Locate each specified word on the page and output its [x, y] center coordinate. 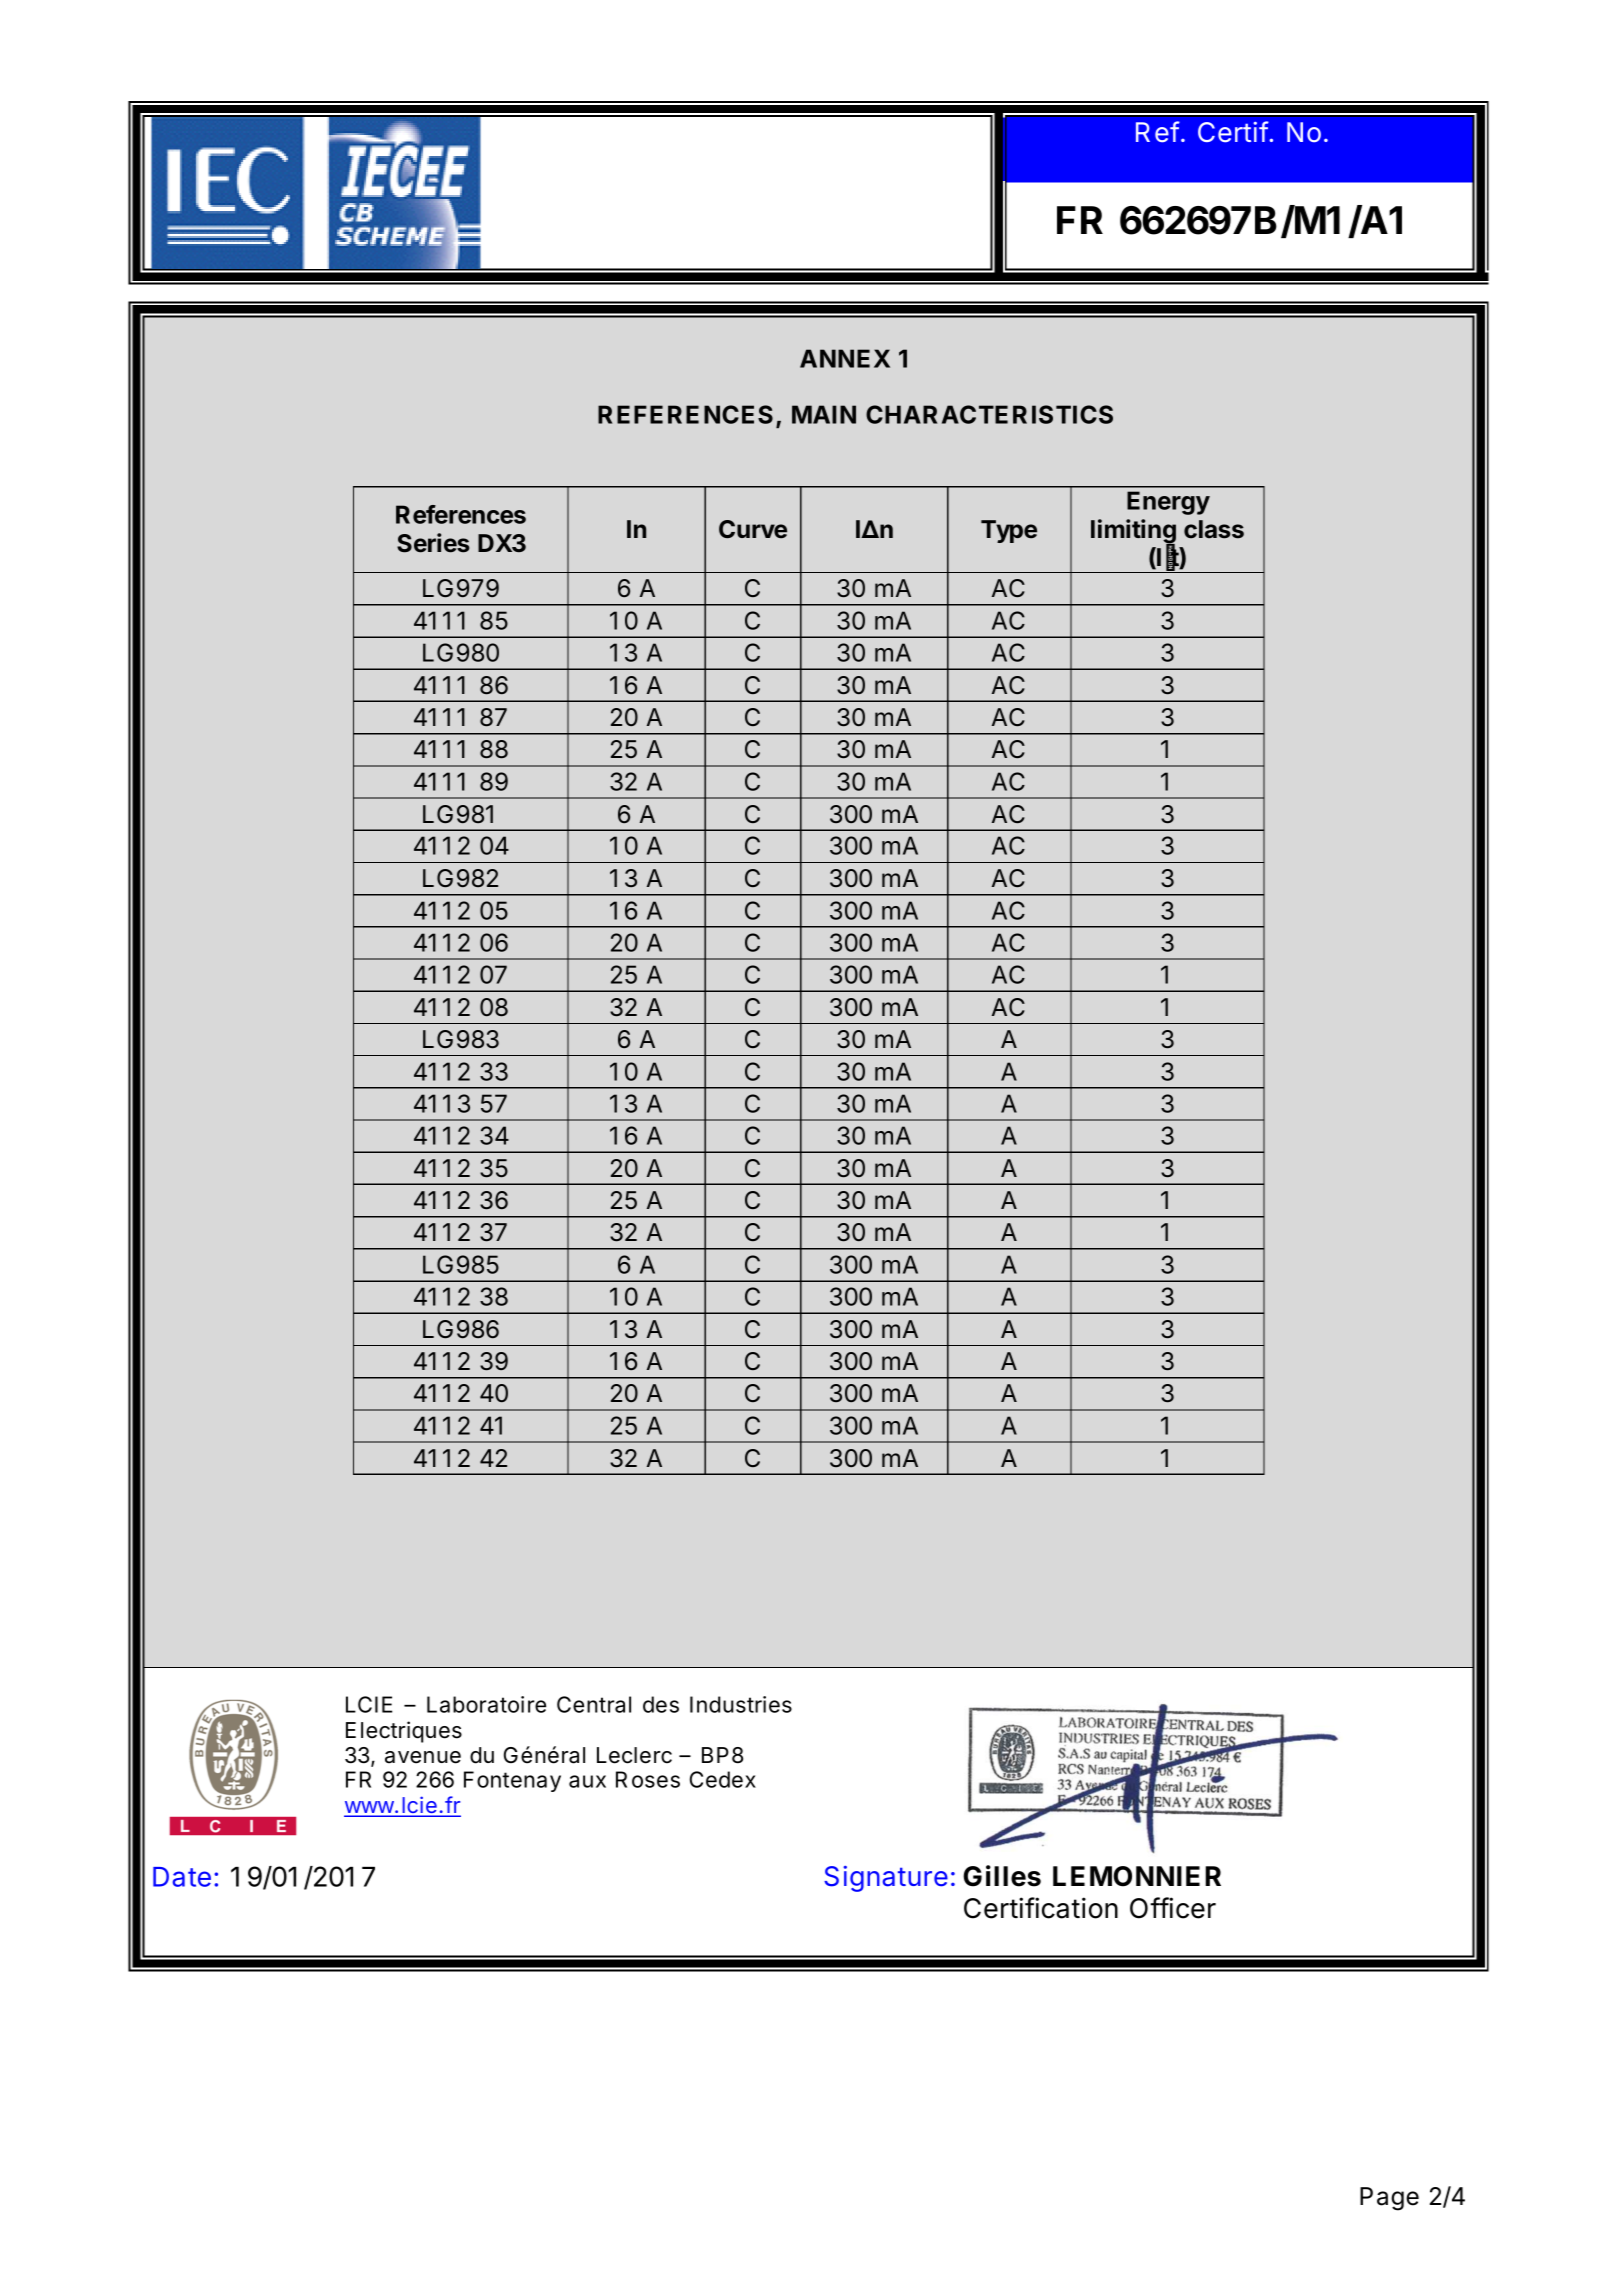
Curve [753, 529]
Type [1009, 531]
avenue [423, 1757]
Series [433, 543]
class [1214, 529]
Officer [1173, 1908]
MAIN [824, 414]
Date [182, 1877]
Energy [1168, 503]
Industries [741, 1704]
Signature [886, 1879]
